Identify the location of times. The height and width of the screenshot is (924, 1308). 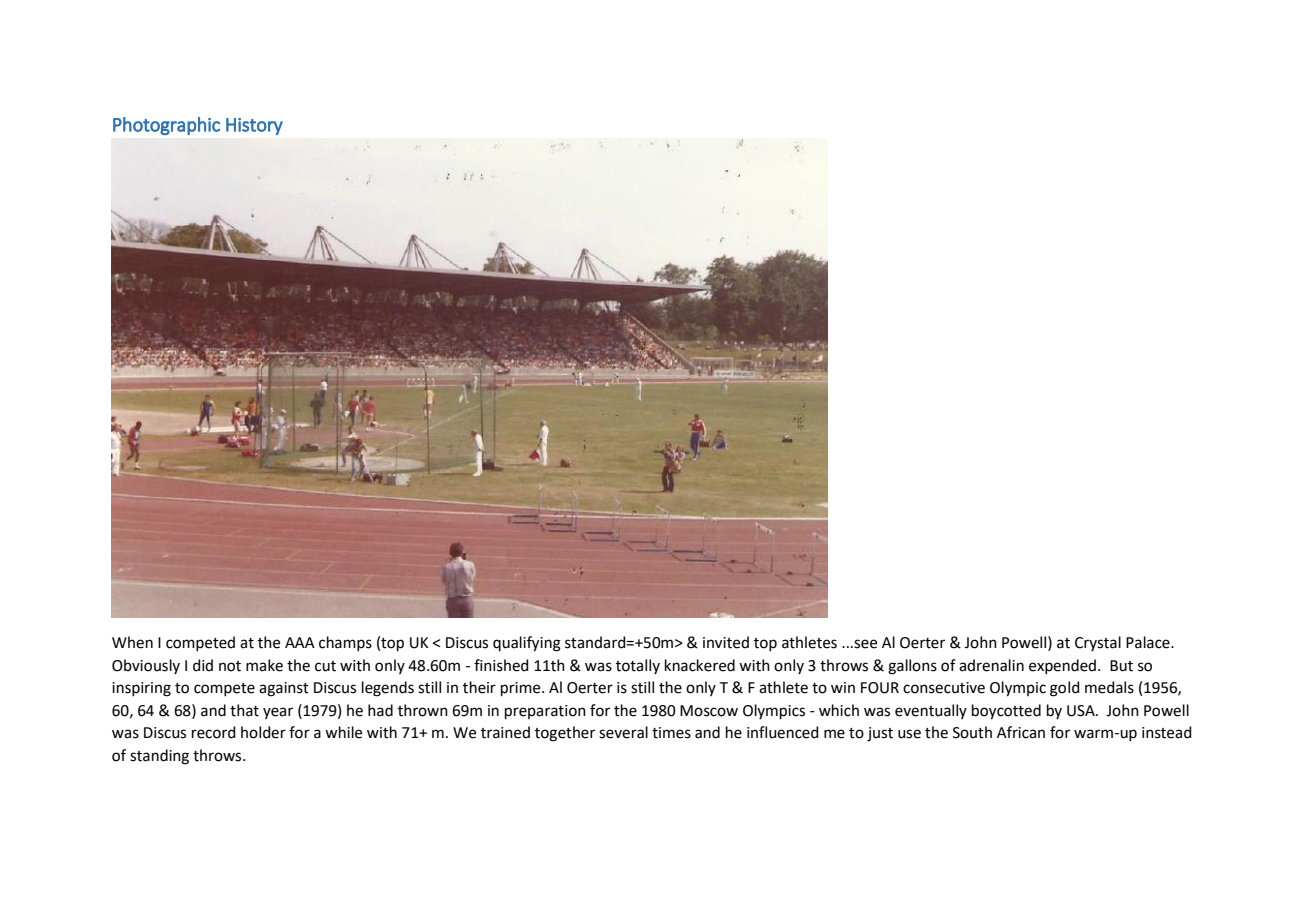
(671, 733).
